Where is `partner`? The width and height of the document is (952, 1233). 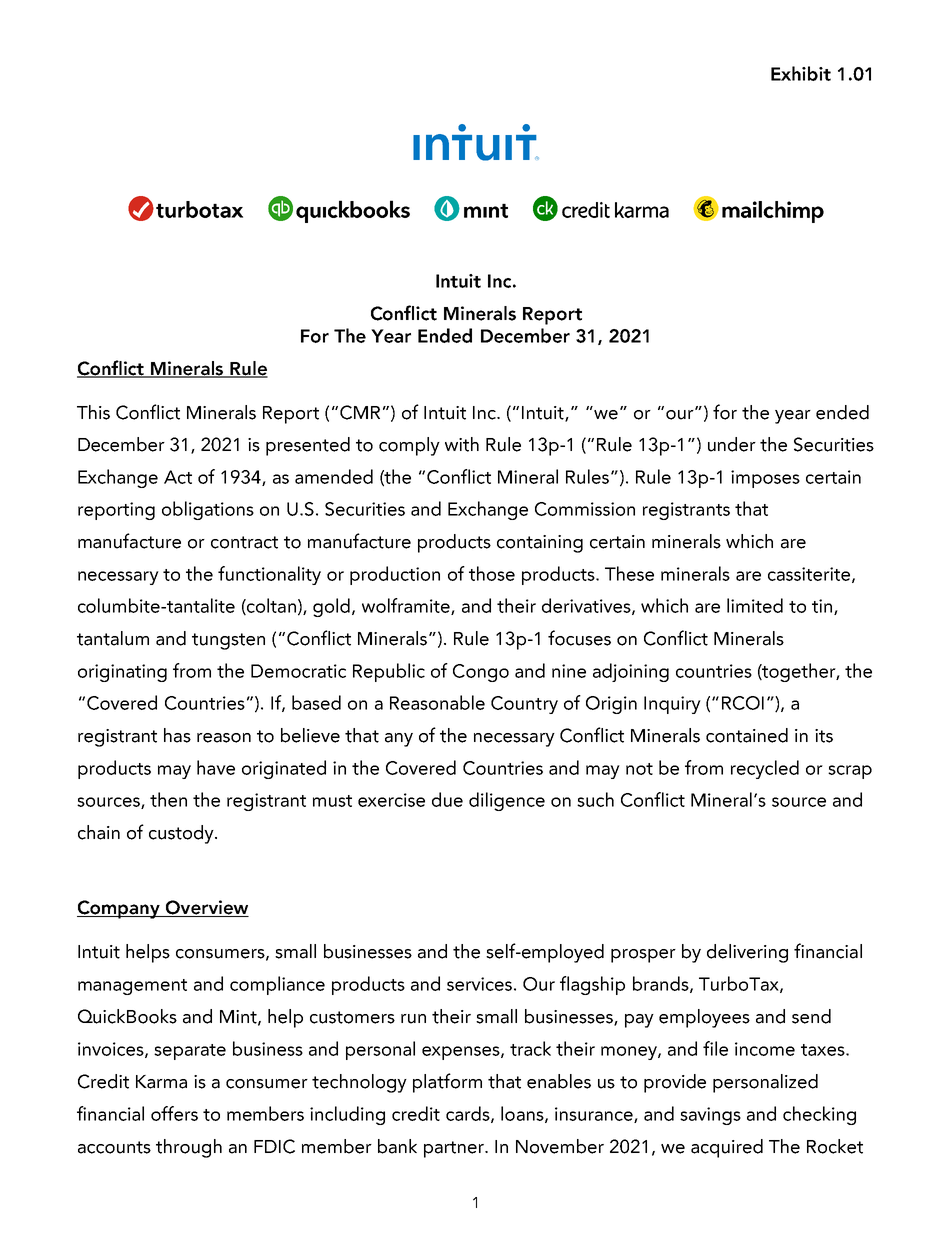
partner is located at coordinates (455, 1149).
